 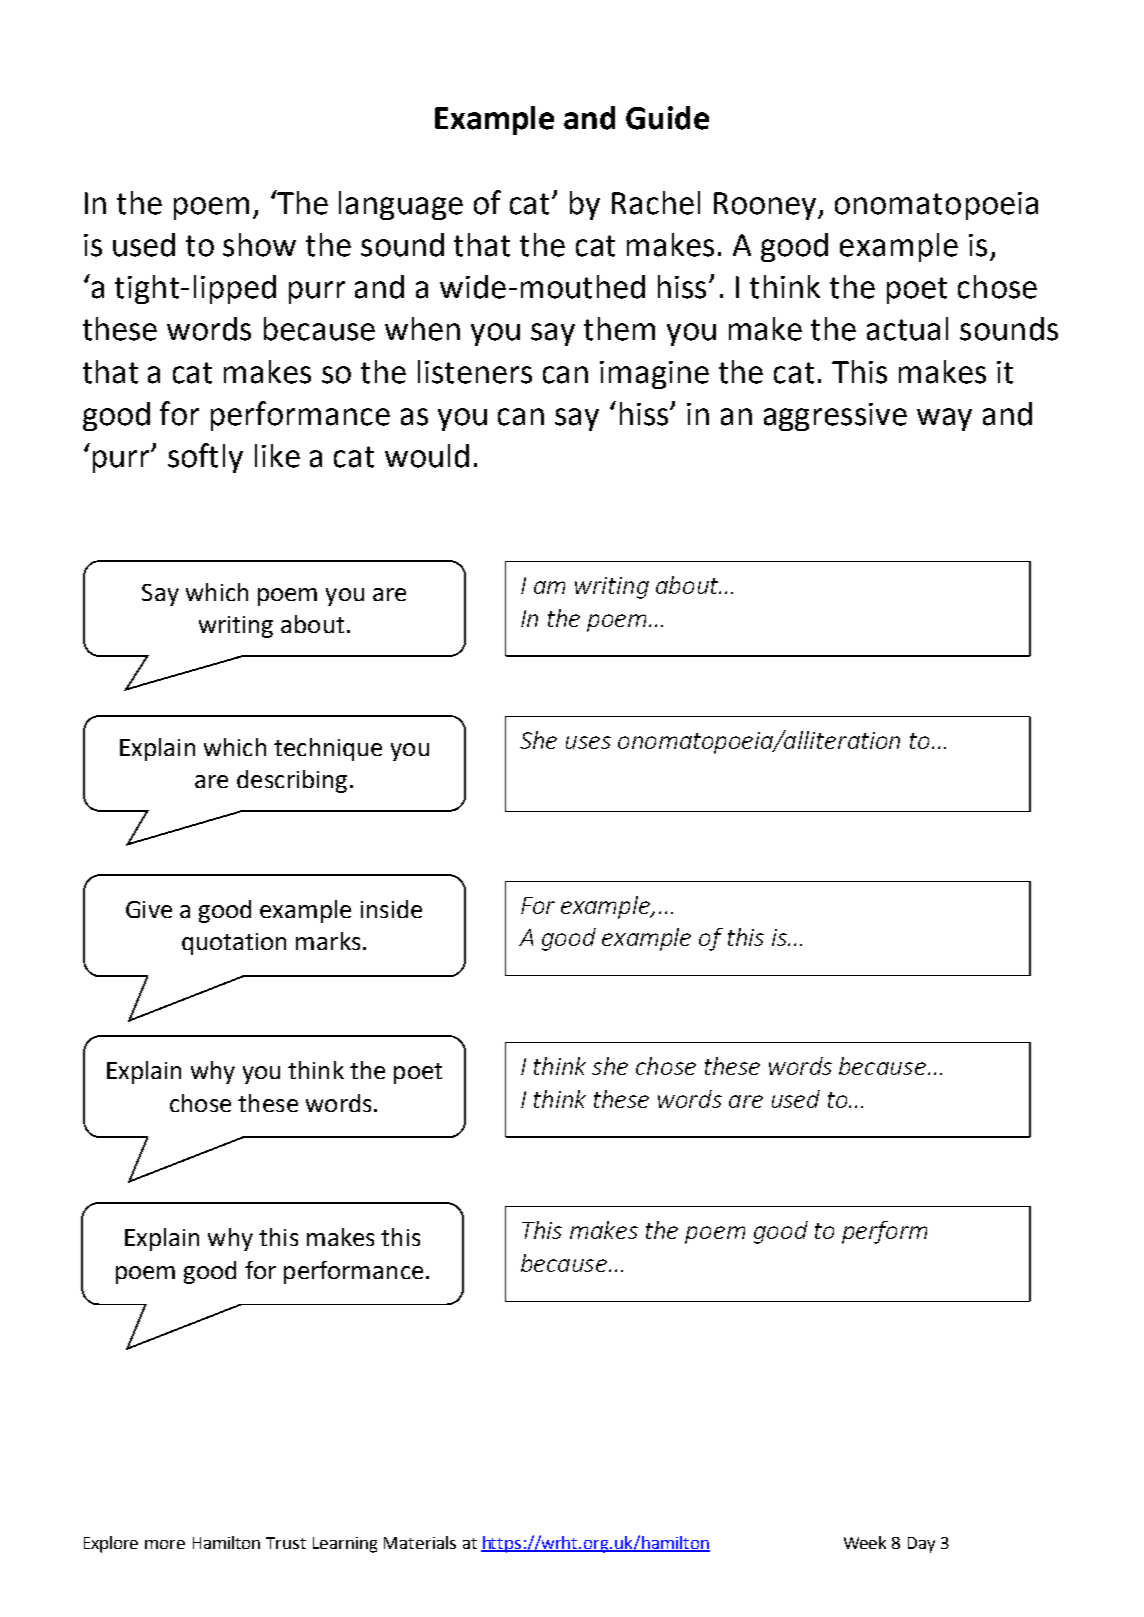 I want to click on more, so click(x=165, y=1544).
